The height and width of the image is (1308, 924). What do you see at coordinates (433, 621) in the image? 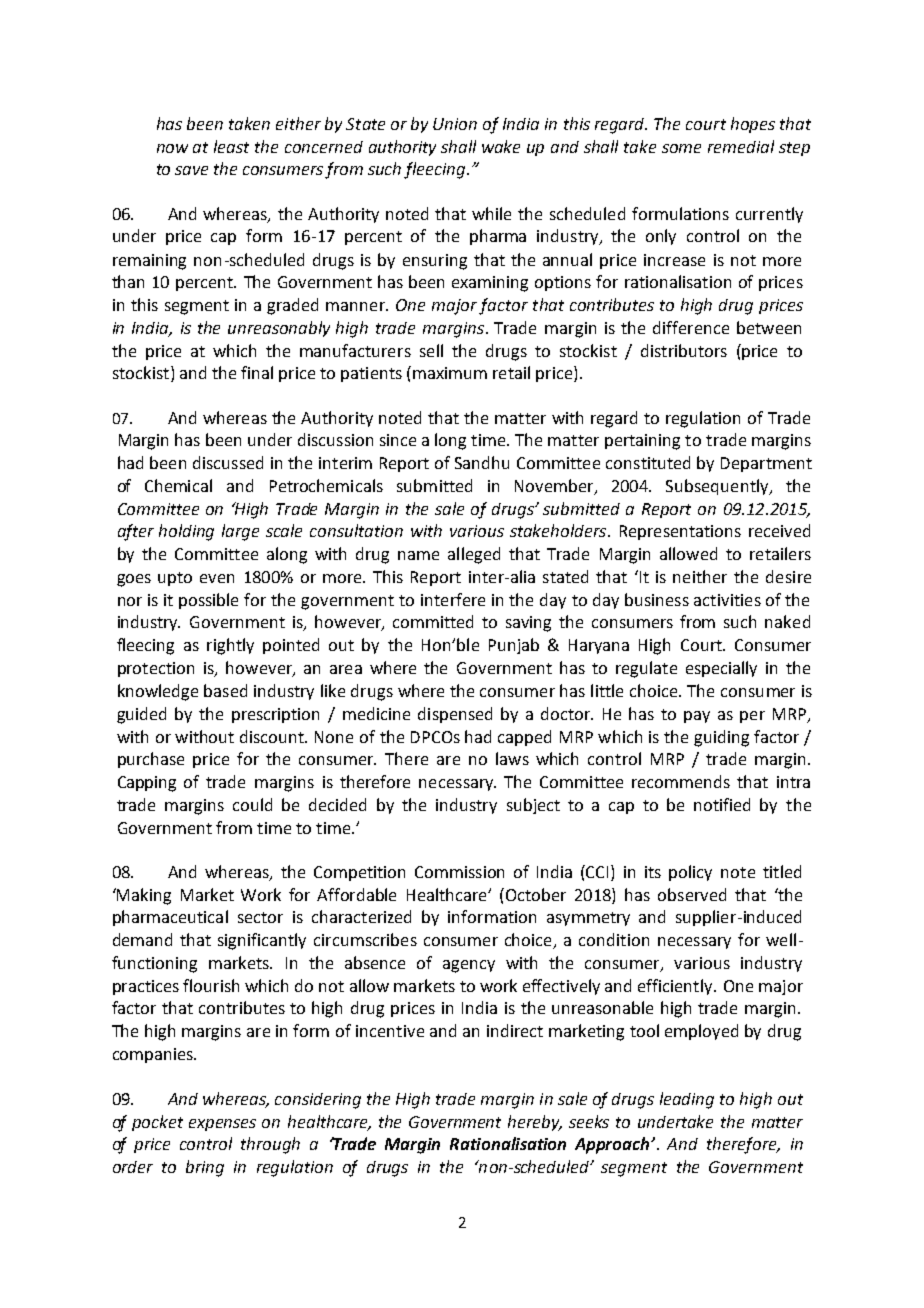
I see `committed` at bounding box center [433, 621].
